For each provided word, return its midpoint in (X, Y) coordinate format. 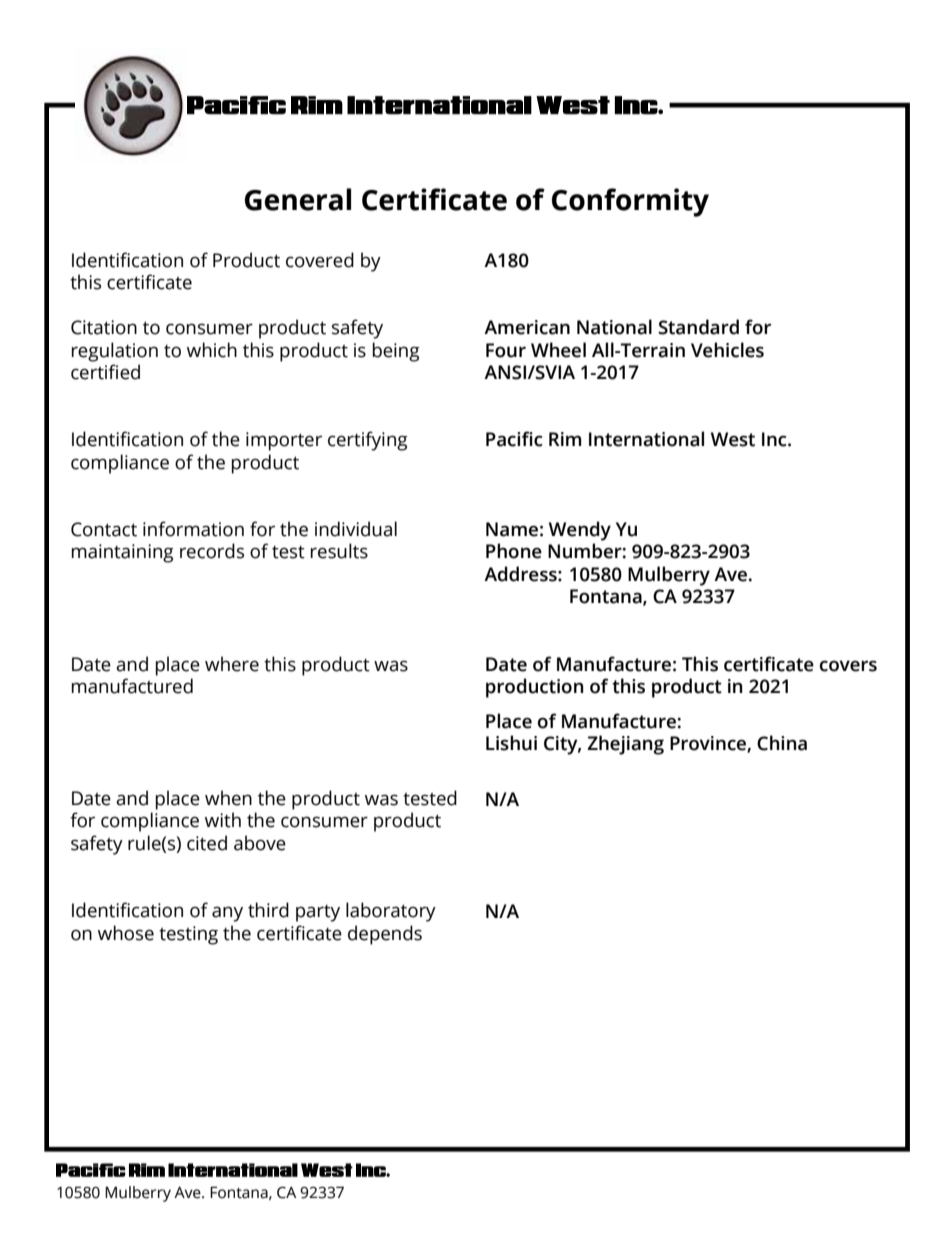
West (733, 439)
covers (848, 666)
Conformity (630, 202)
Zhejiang (625, 745)
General (298, 199)
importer (284, 441)
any (227, 914)
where (232, 664)
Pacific (514, 439)
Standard (698, 327)
